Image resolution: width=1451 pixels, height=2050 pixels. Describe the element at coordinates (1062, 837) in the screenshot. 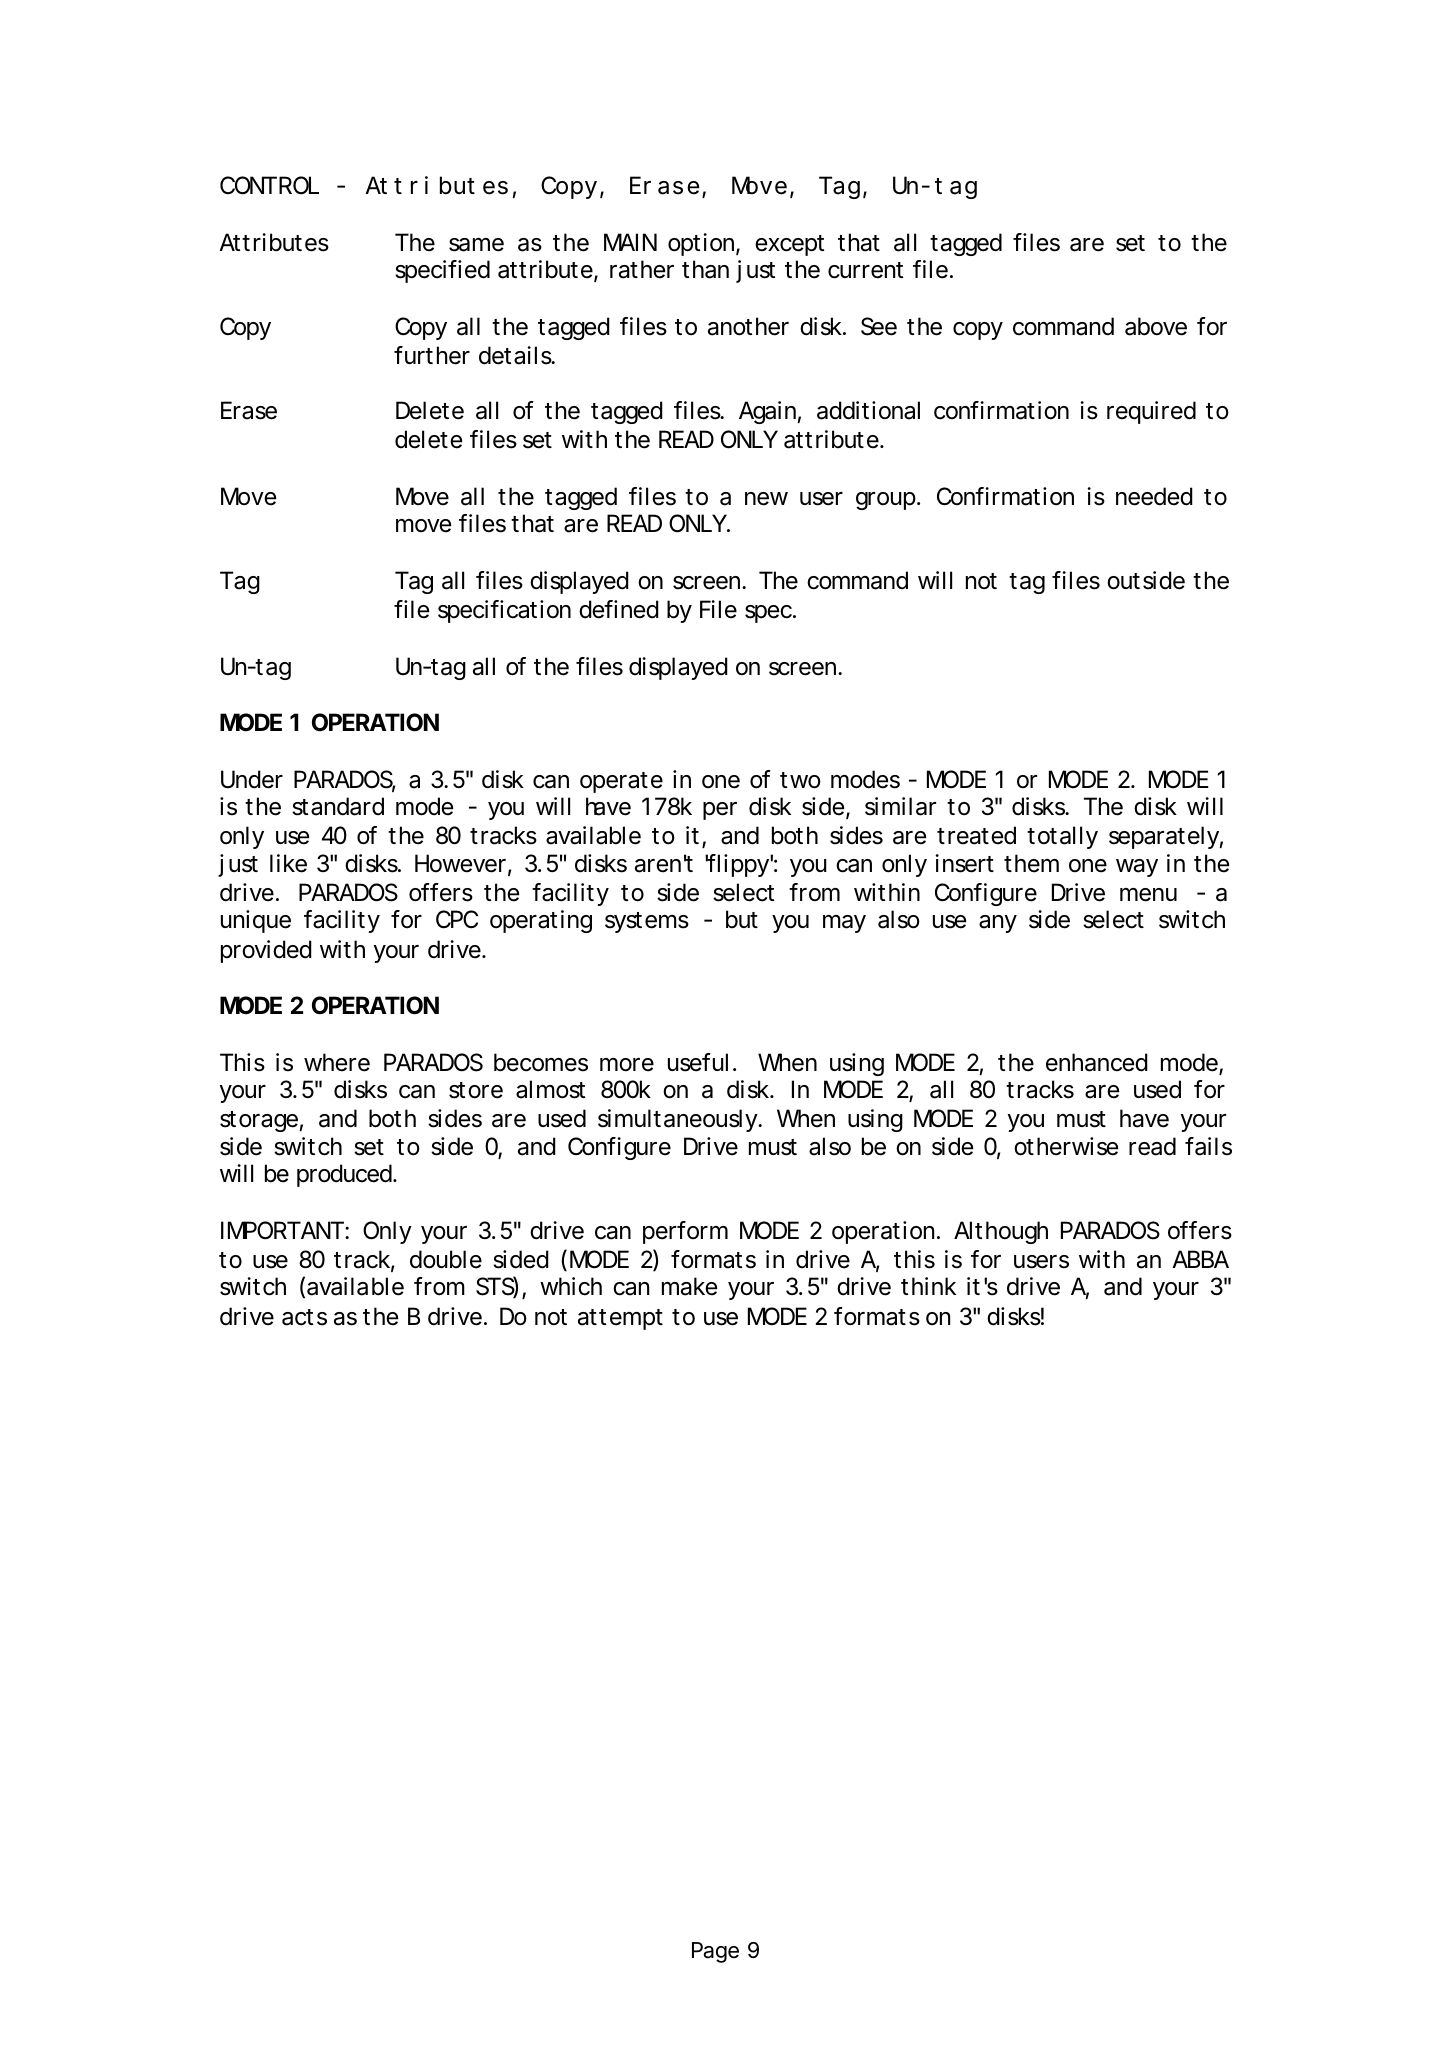

I see `totally` at that location.
